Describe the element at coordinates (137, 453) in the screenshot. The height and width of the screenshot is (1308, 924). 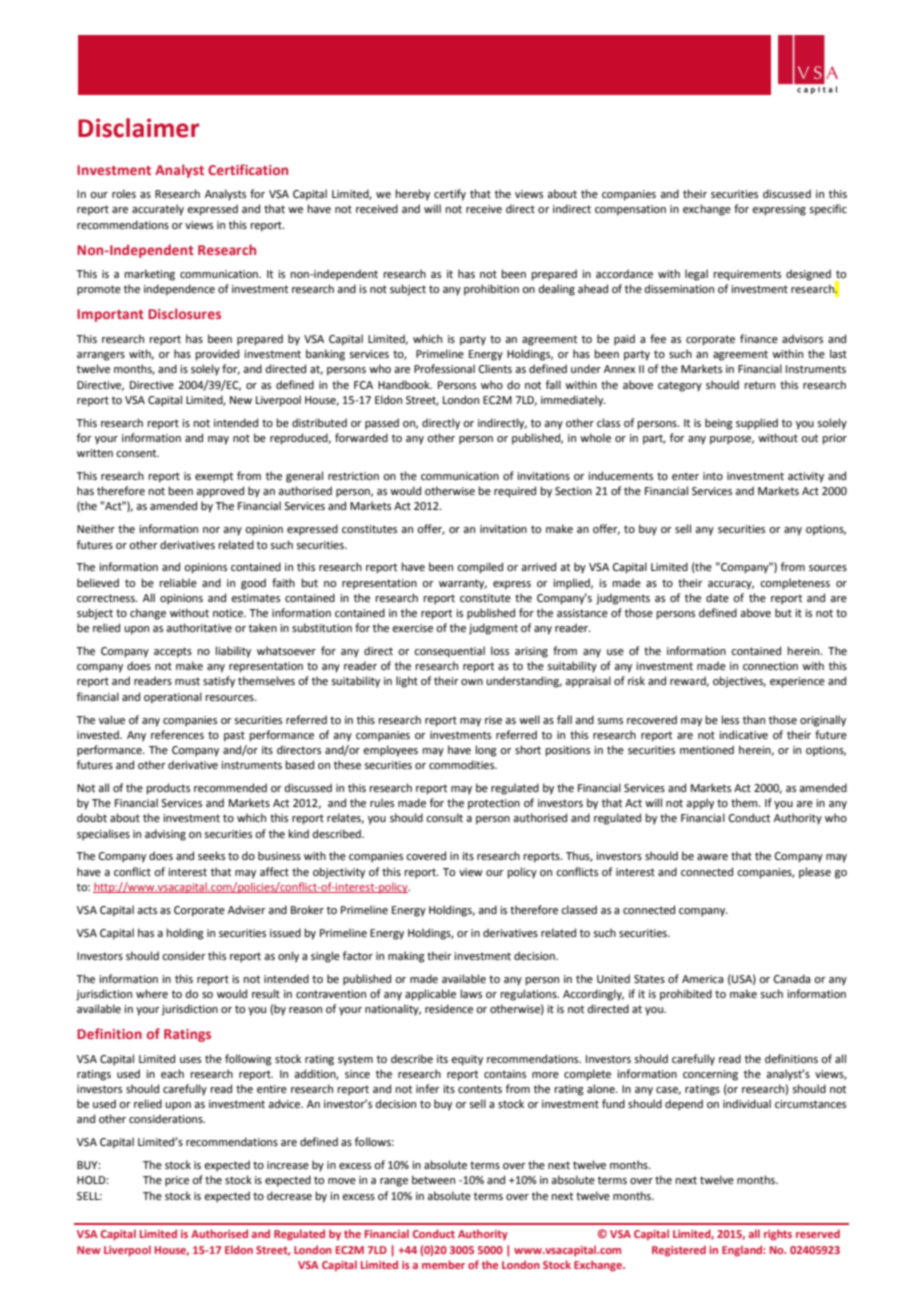
I see `consent` at that location.
